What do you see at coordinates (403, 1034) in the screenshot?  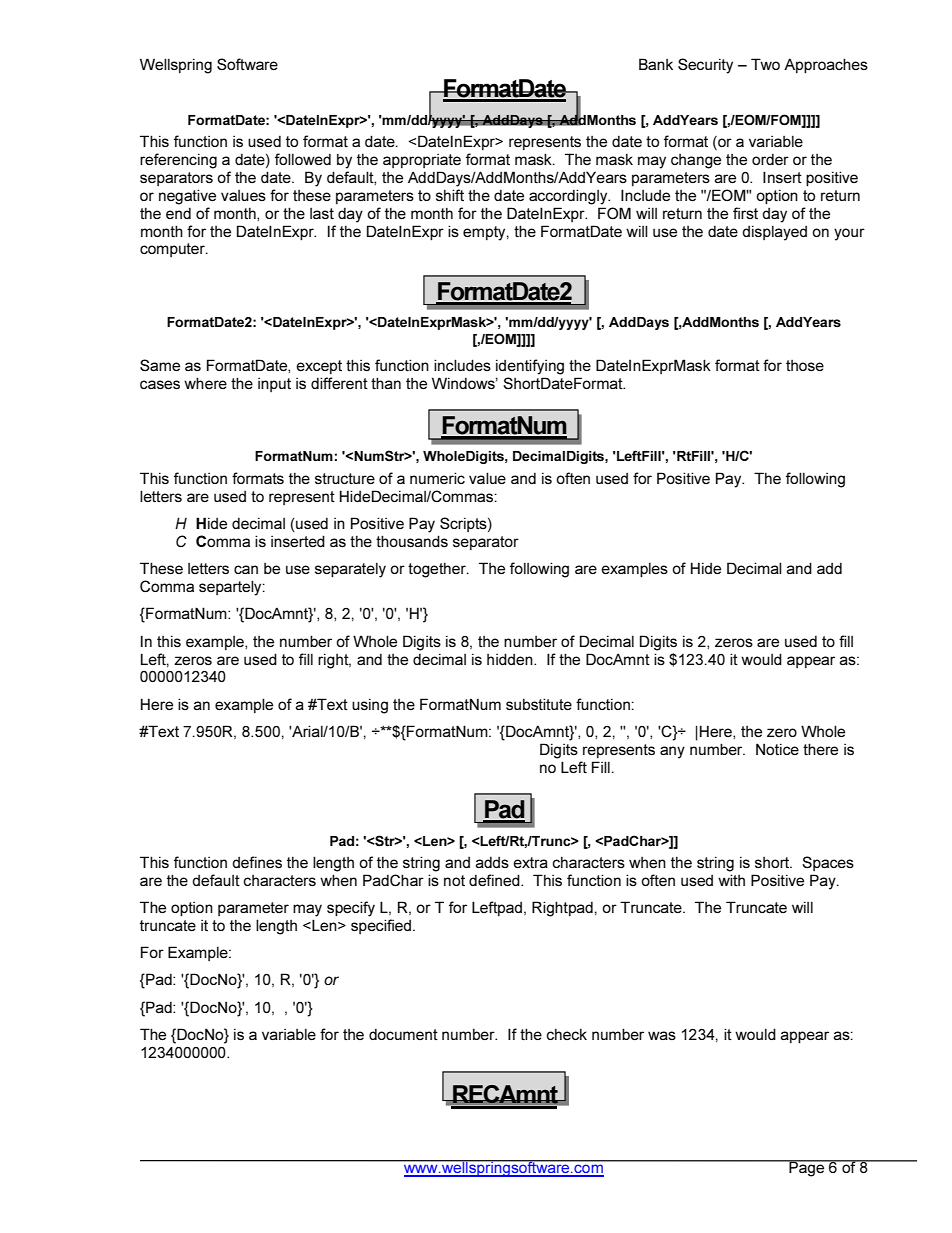 I see `document` at bounding box center [403, 1034].
